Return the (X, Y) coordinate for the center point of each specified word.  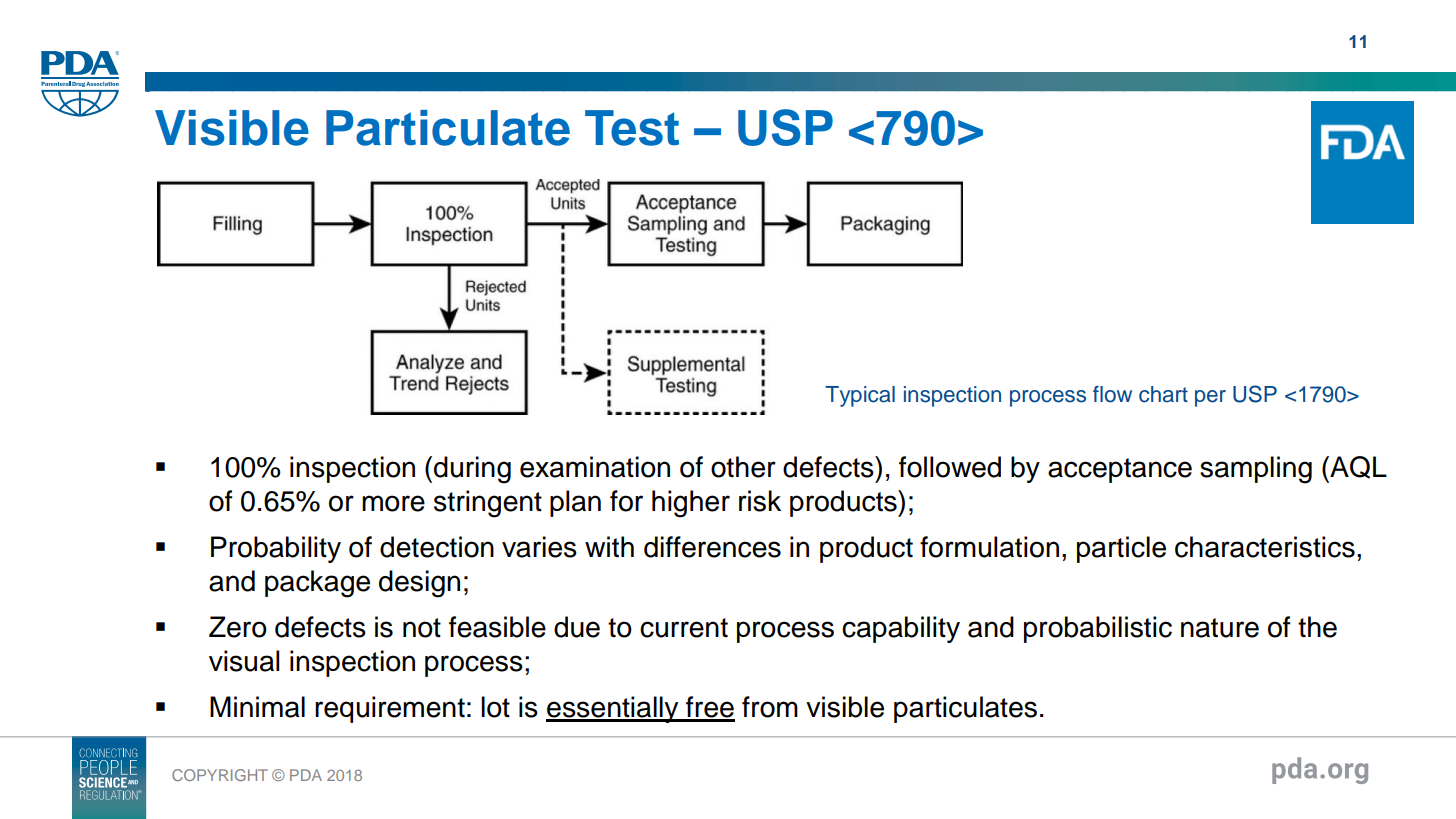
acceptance (1120, 470)
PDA (306, 775)
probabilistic (1098, 629)
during (472, 470)
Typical (860, 396)
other (743, 467)
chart (1163, 394)
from (770, 707)
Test (632, 128)
